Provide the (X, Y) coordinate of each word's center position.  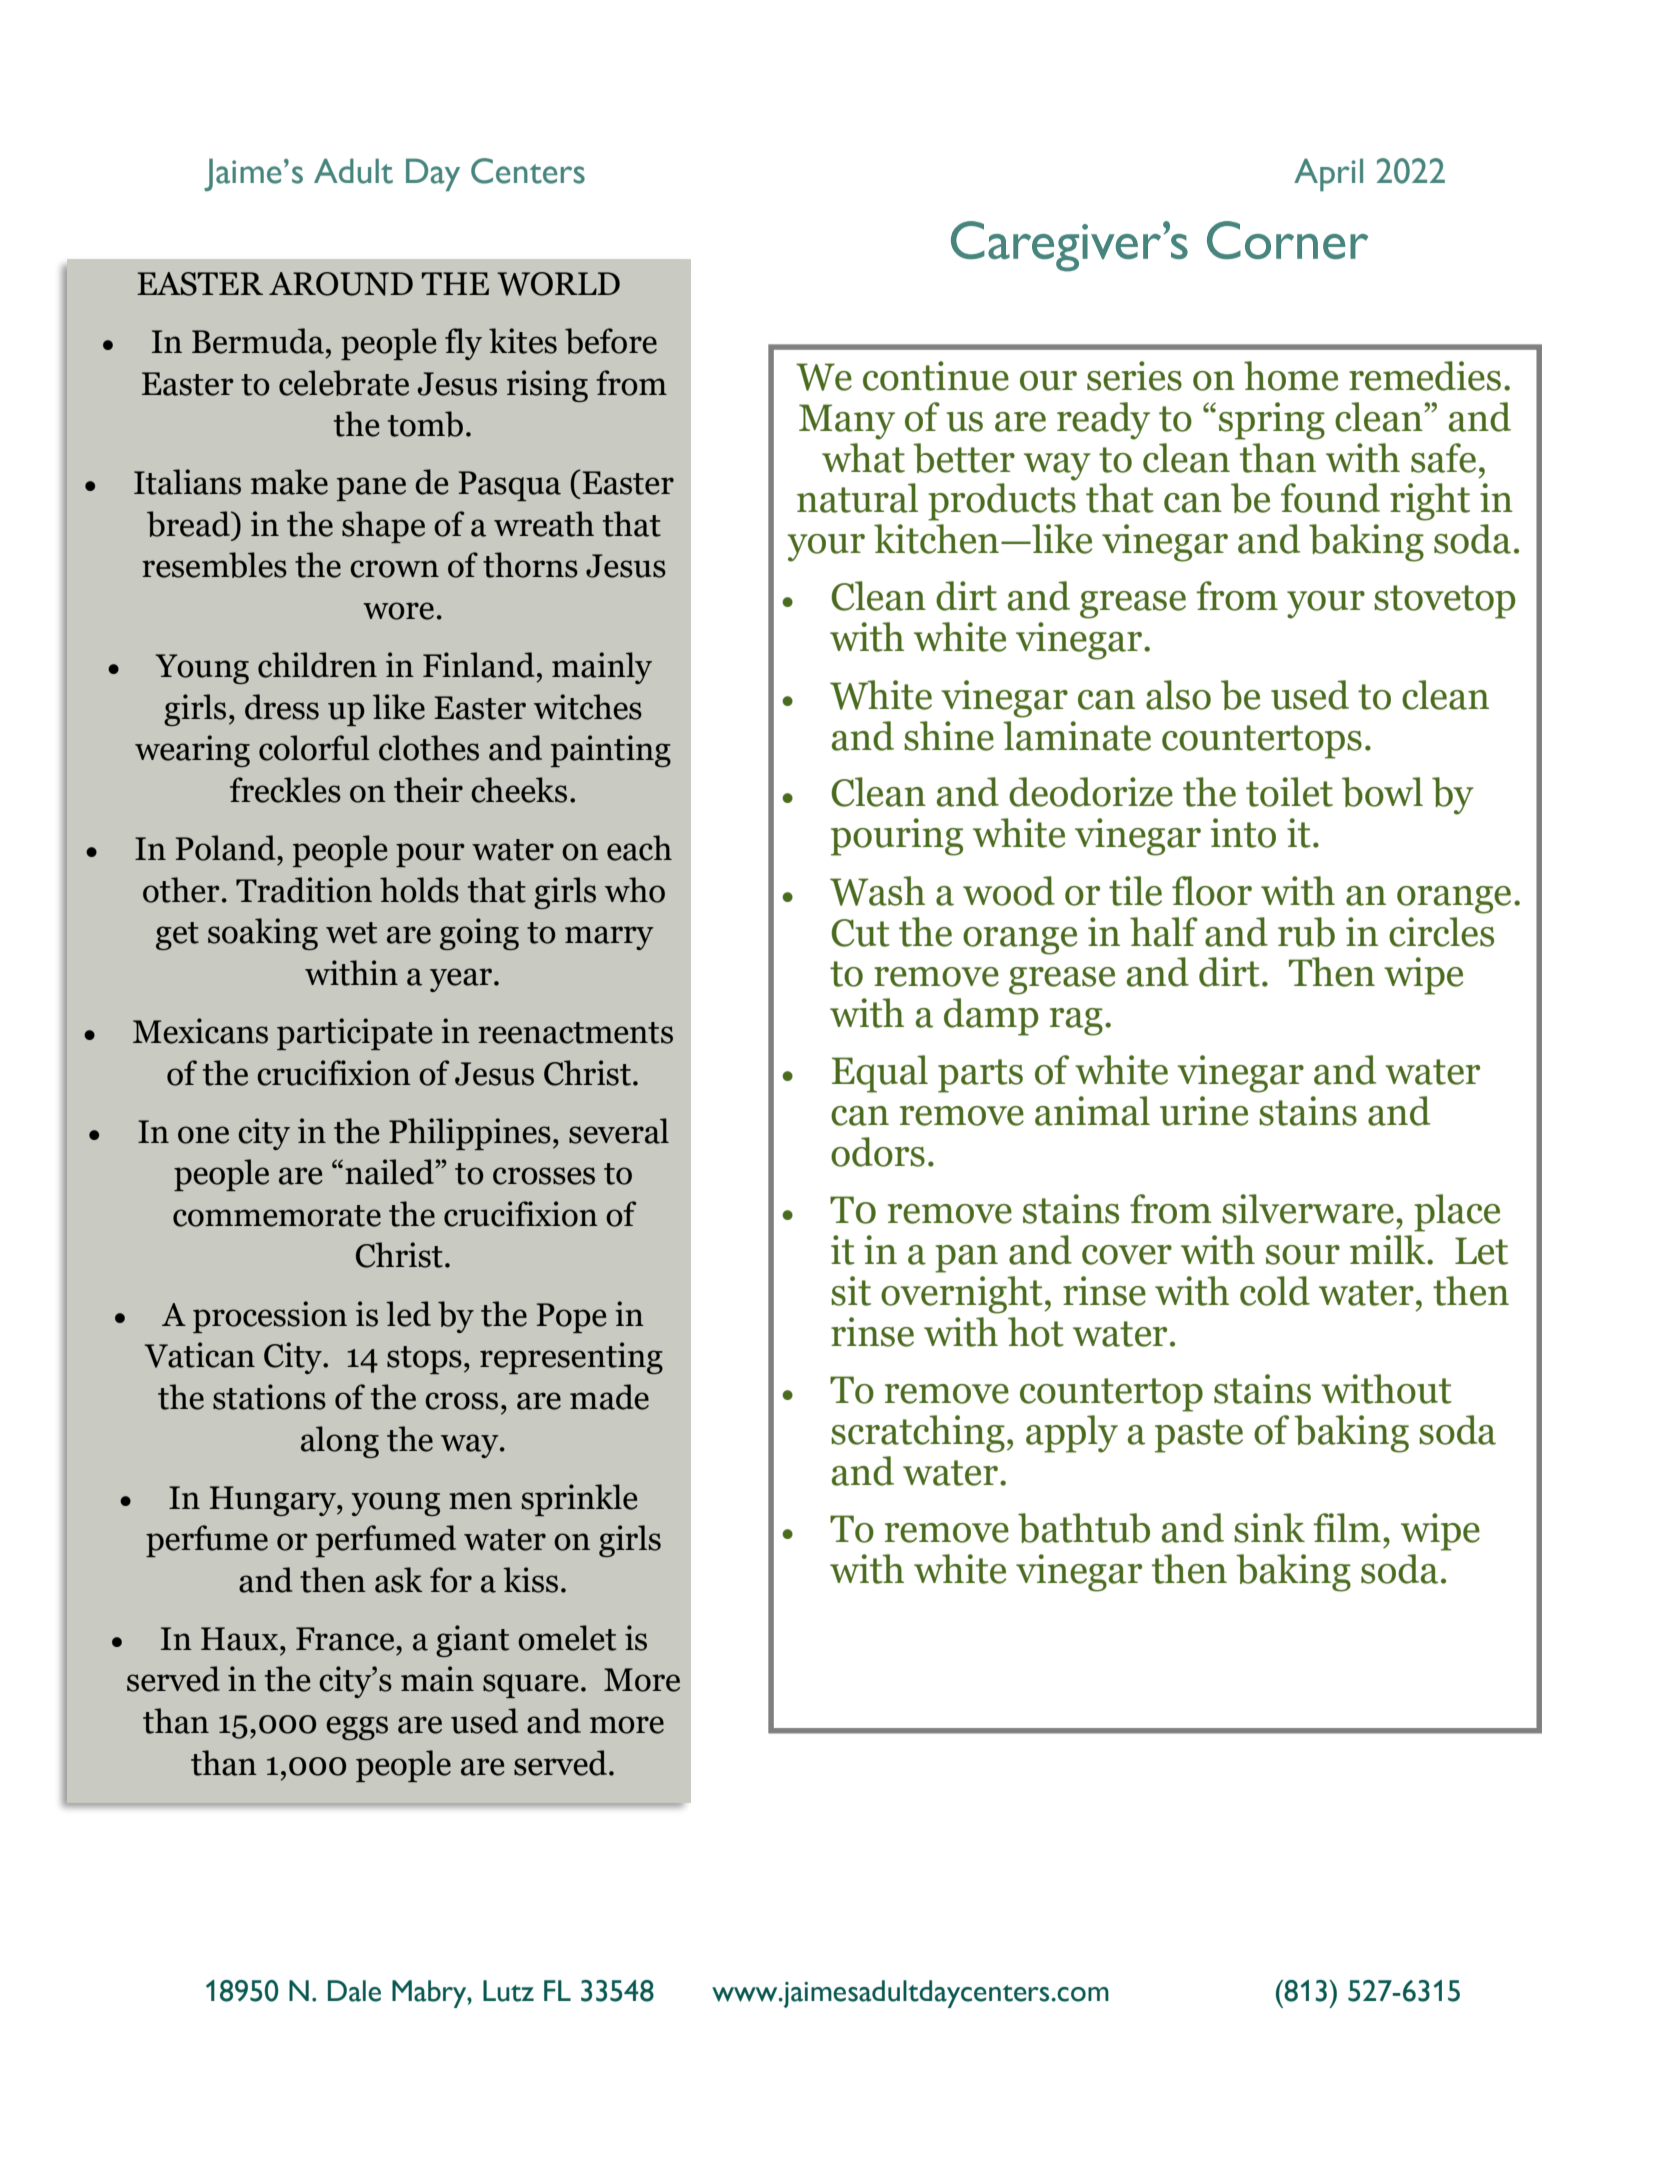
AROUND (341, 284)
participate (355, 1034)
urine (1204, 1111)
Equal (880, 1074)
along (340, 1442)
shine (949, 736)
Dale (354, 1991)
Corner (1287, 240)
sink (1269, 1528)
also (1178, 695)
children (317, 665)
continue (936, 376)
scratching (918, 1434)
